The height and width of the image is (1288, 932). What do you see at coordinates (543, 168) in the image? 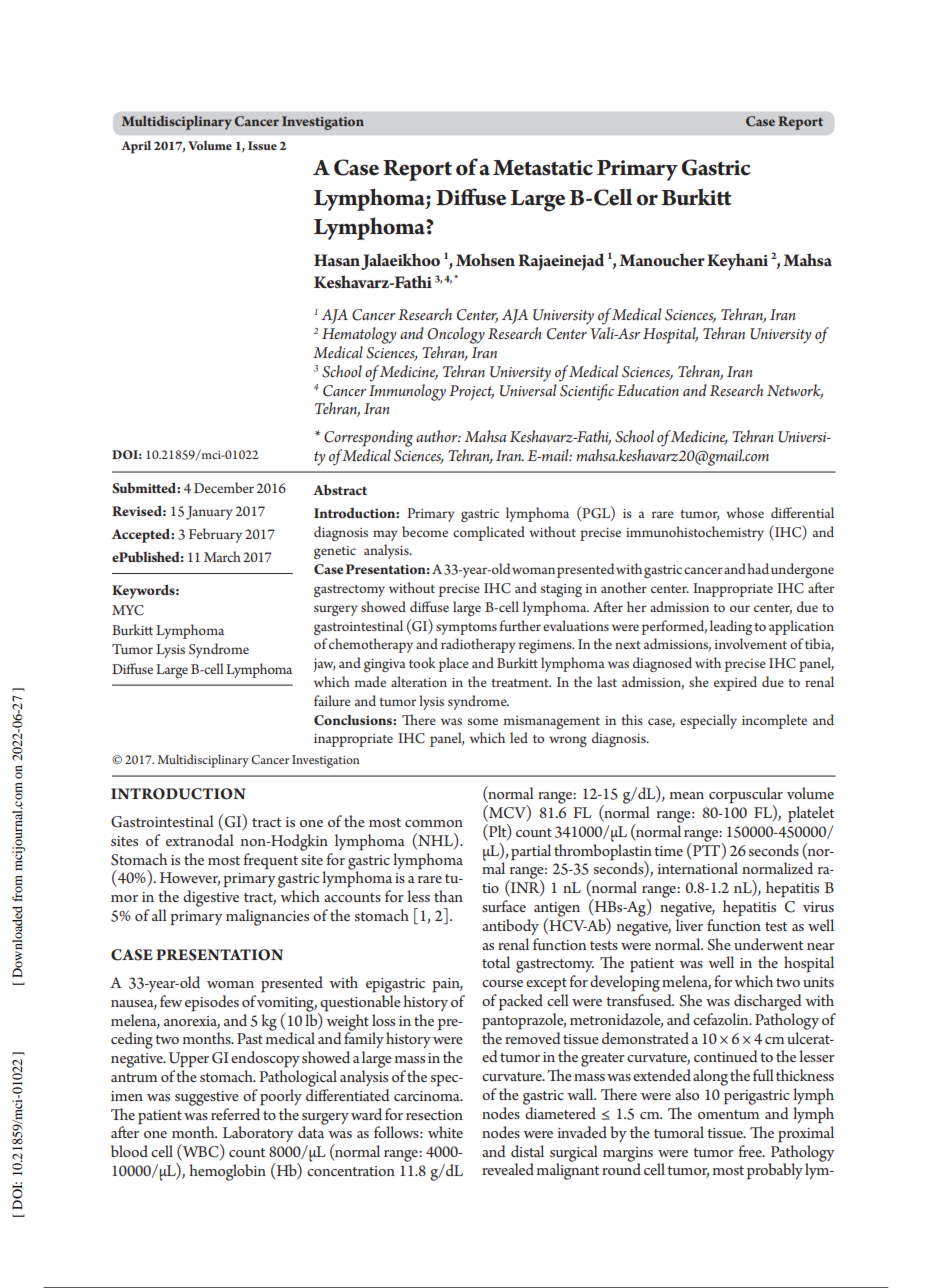
I see `Metastatic` at bounding box center [543, 168].
